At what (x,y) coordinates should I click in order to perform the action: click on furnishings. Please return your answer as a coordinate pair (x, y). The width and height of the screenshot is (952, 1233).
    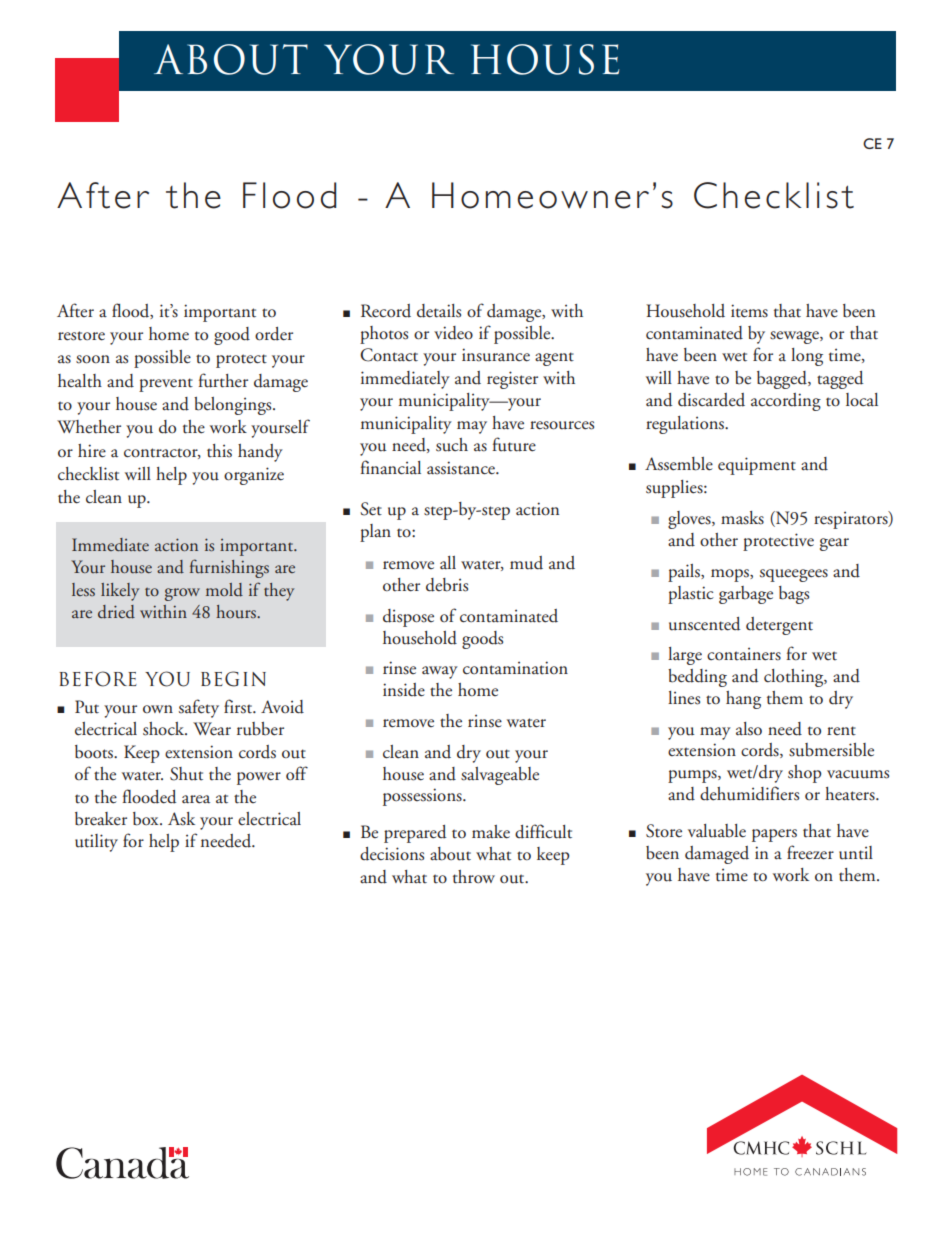
    Looking at the image, I should click on (229, 568).
